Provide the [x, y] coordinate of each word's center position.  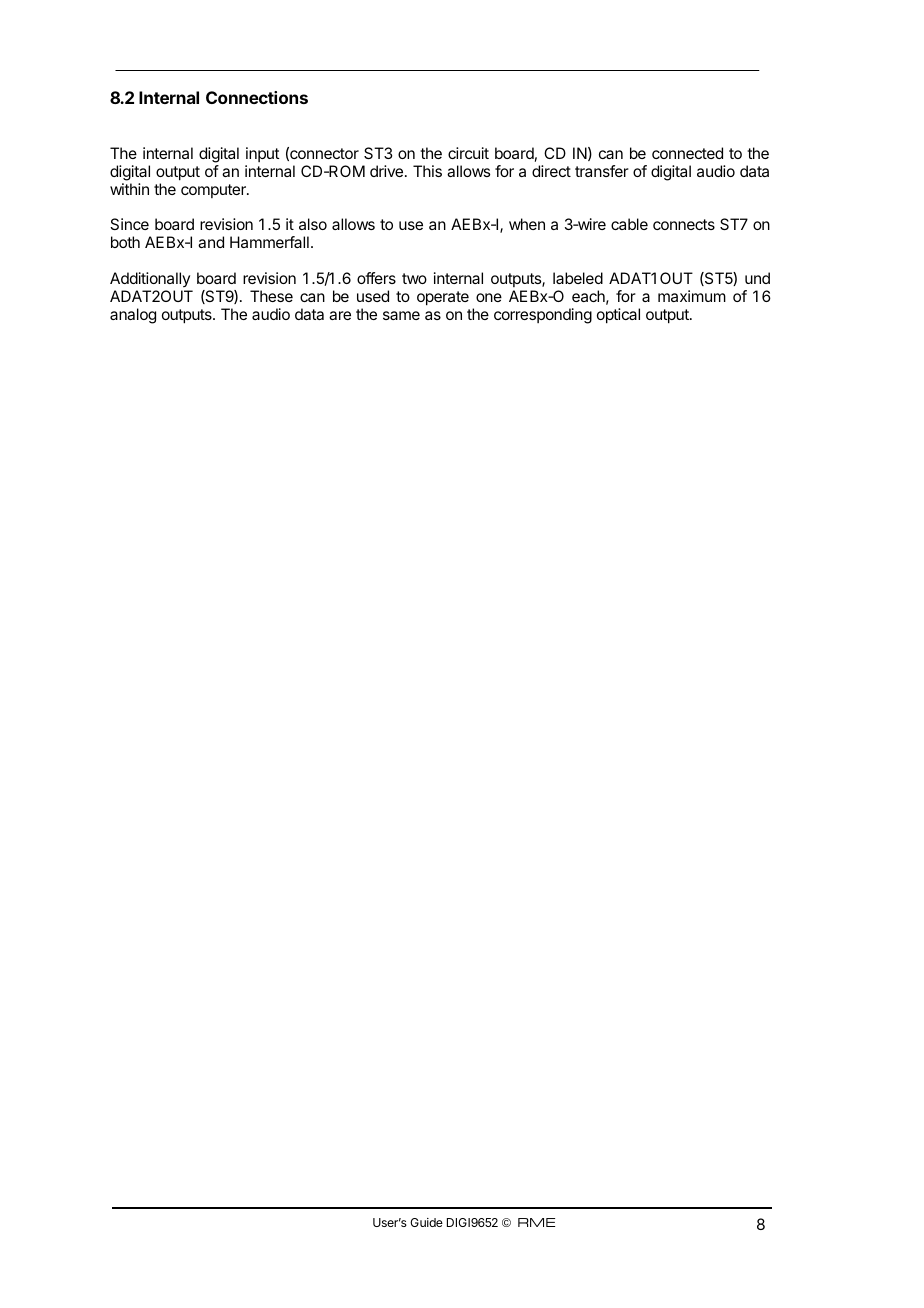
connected [687, 153]
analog [133, 316]
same [401, 315]
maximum [692, 296]
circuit [468, 153]
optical [618, 316]
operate [443, 298]
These [271, 296]
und [757, 278]
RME [536, 1222]
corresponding [543, 316]
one [489, 297]
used [373, 296]
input [263, 154]
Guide [426, 1222]
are [340, 315]
